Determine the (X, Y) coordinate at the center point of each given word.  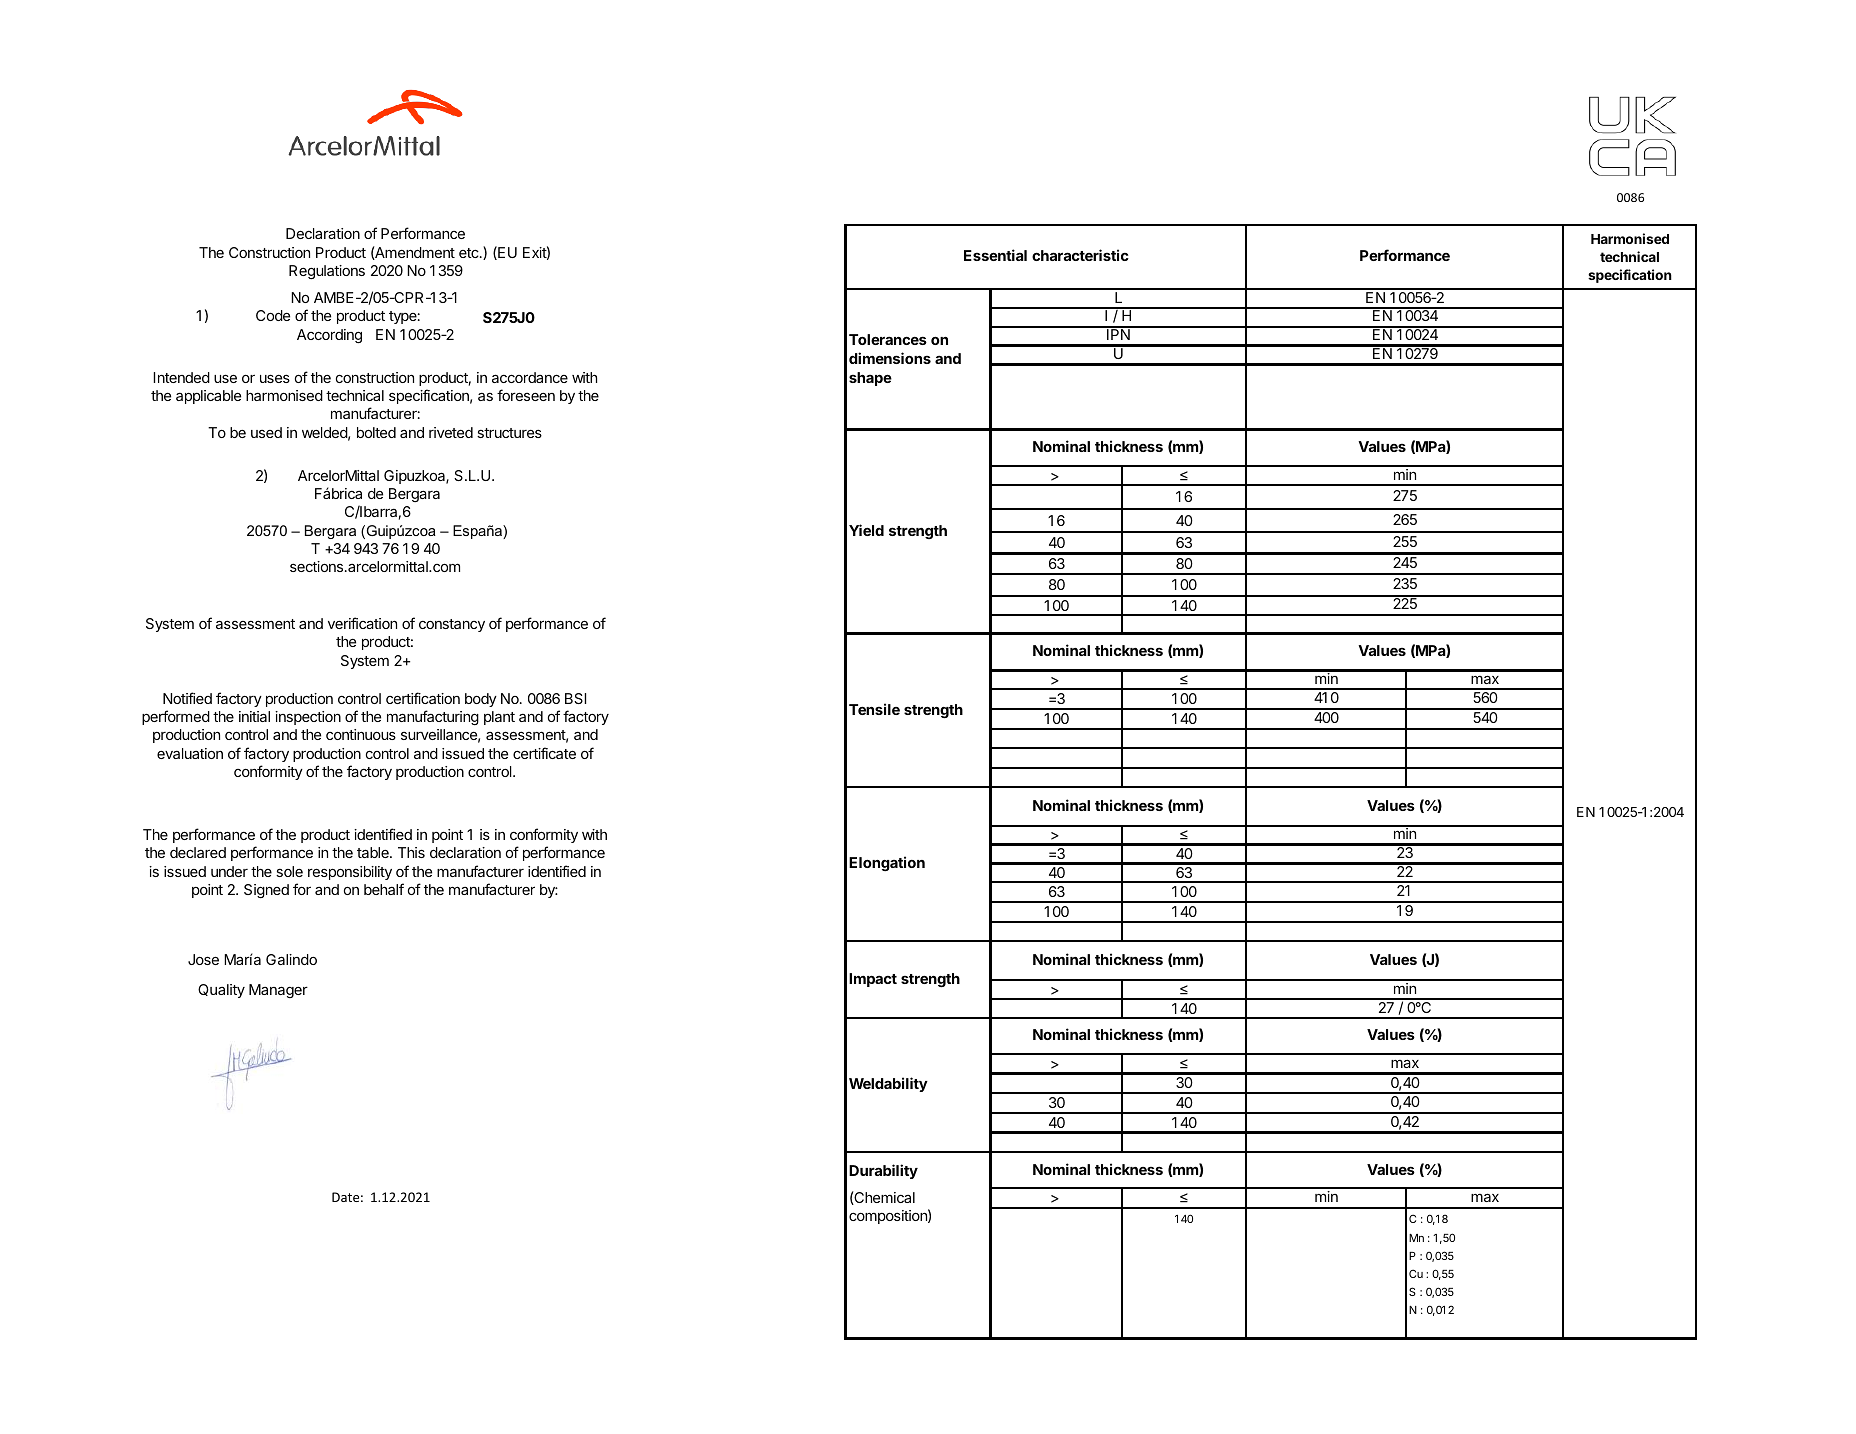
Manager (278, 991)
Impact (873, 980)
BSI (575, 698)
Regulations (327, 272)
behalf (384, 889)
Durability (883, 1171)
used (266, 432)
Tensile (874, 709)
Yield (866, 530)
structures (509, 433)
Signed (266, 891)
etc (470, 253)
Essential (995, 255)
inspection (308, 718)
